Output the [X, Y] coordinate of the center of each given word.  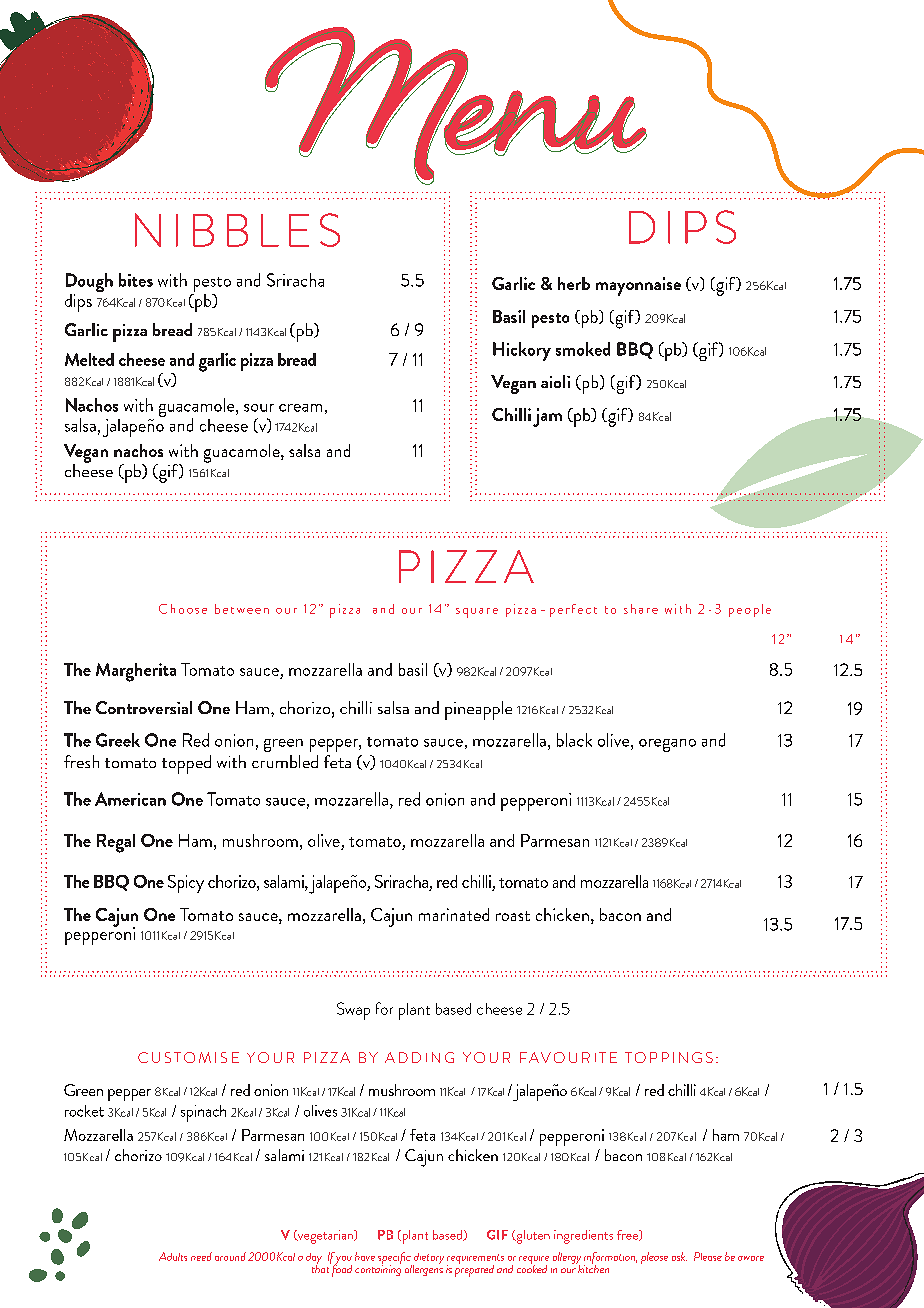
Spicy [186, 884]
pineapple [478, 710]
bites [136, 280]
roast [513, 916]
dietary [428, 1260]
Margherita [136, 672]
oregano [667, 745]
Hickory [522, 351]
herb [574, 283]
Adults [173, 1256]
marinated [454, 914]
